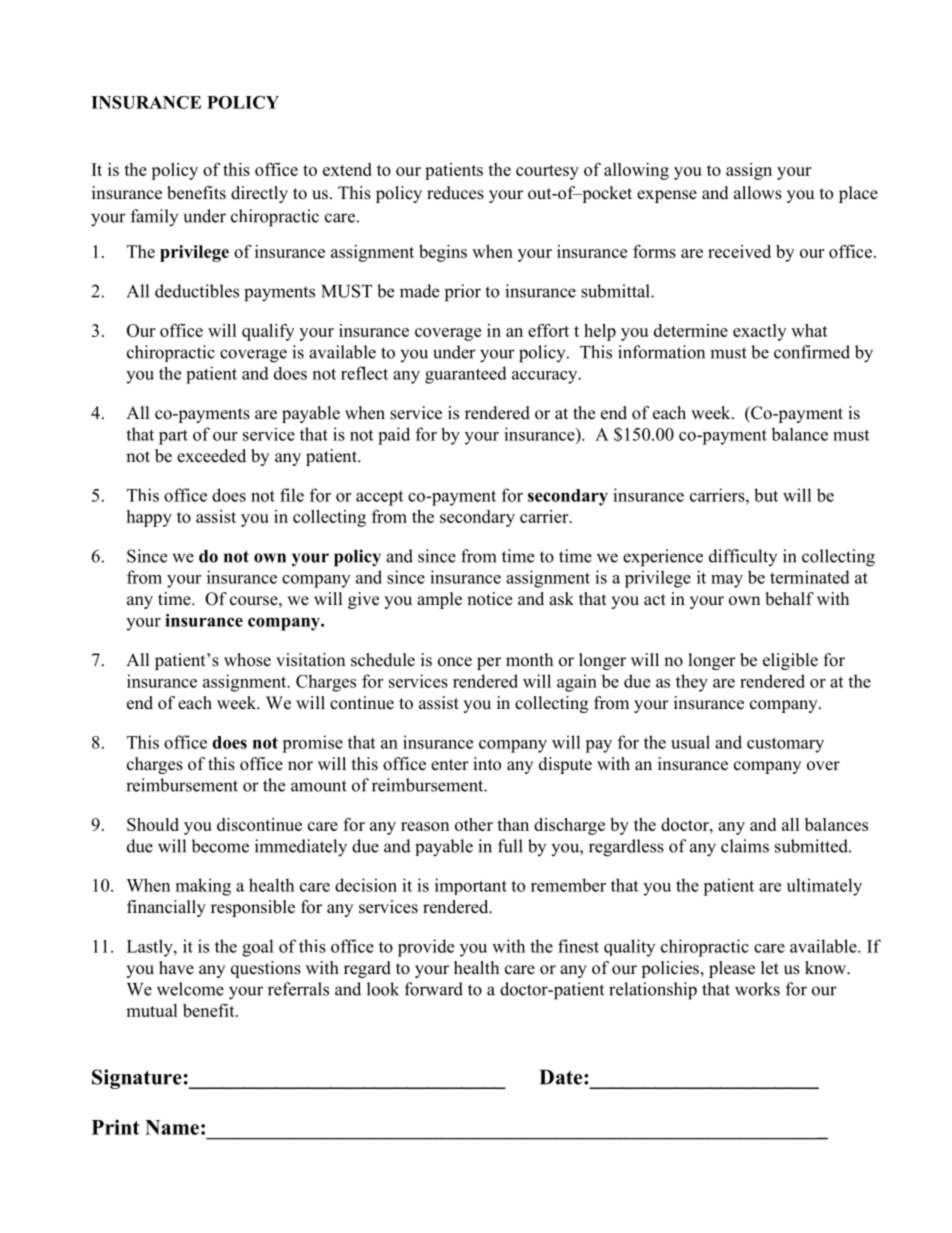 Image resolution: width=952 pixels, height=1233 pixels. What do you see at coordinates (166, 908) in the screenshot?
I see `financially` at bounding box center [166, 908].
